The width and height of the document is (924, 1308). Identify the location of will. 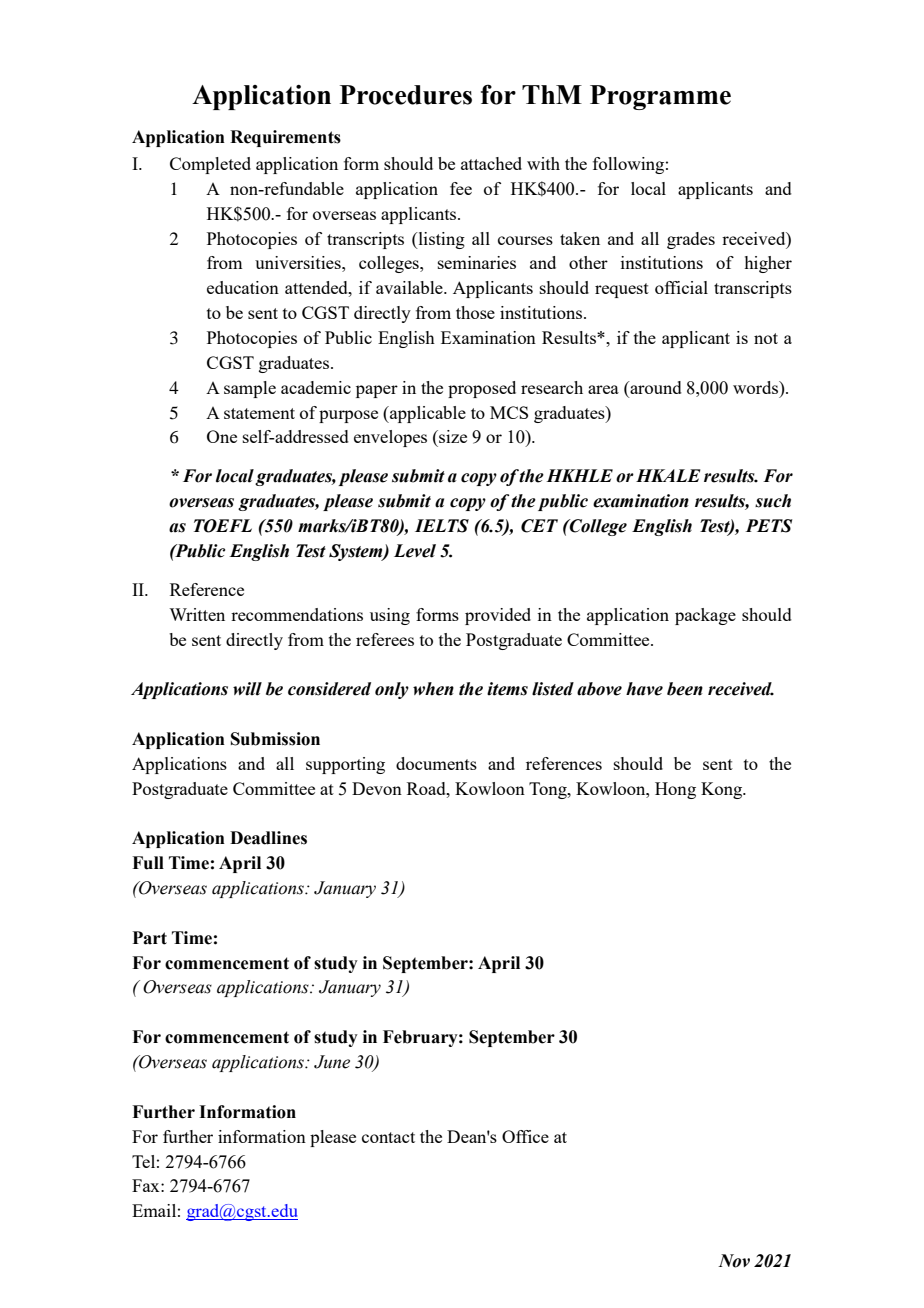
(247, 689).
